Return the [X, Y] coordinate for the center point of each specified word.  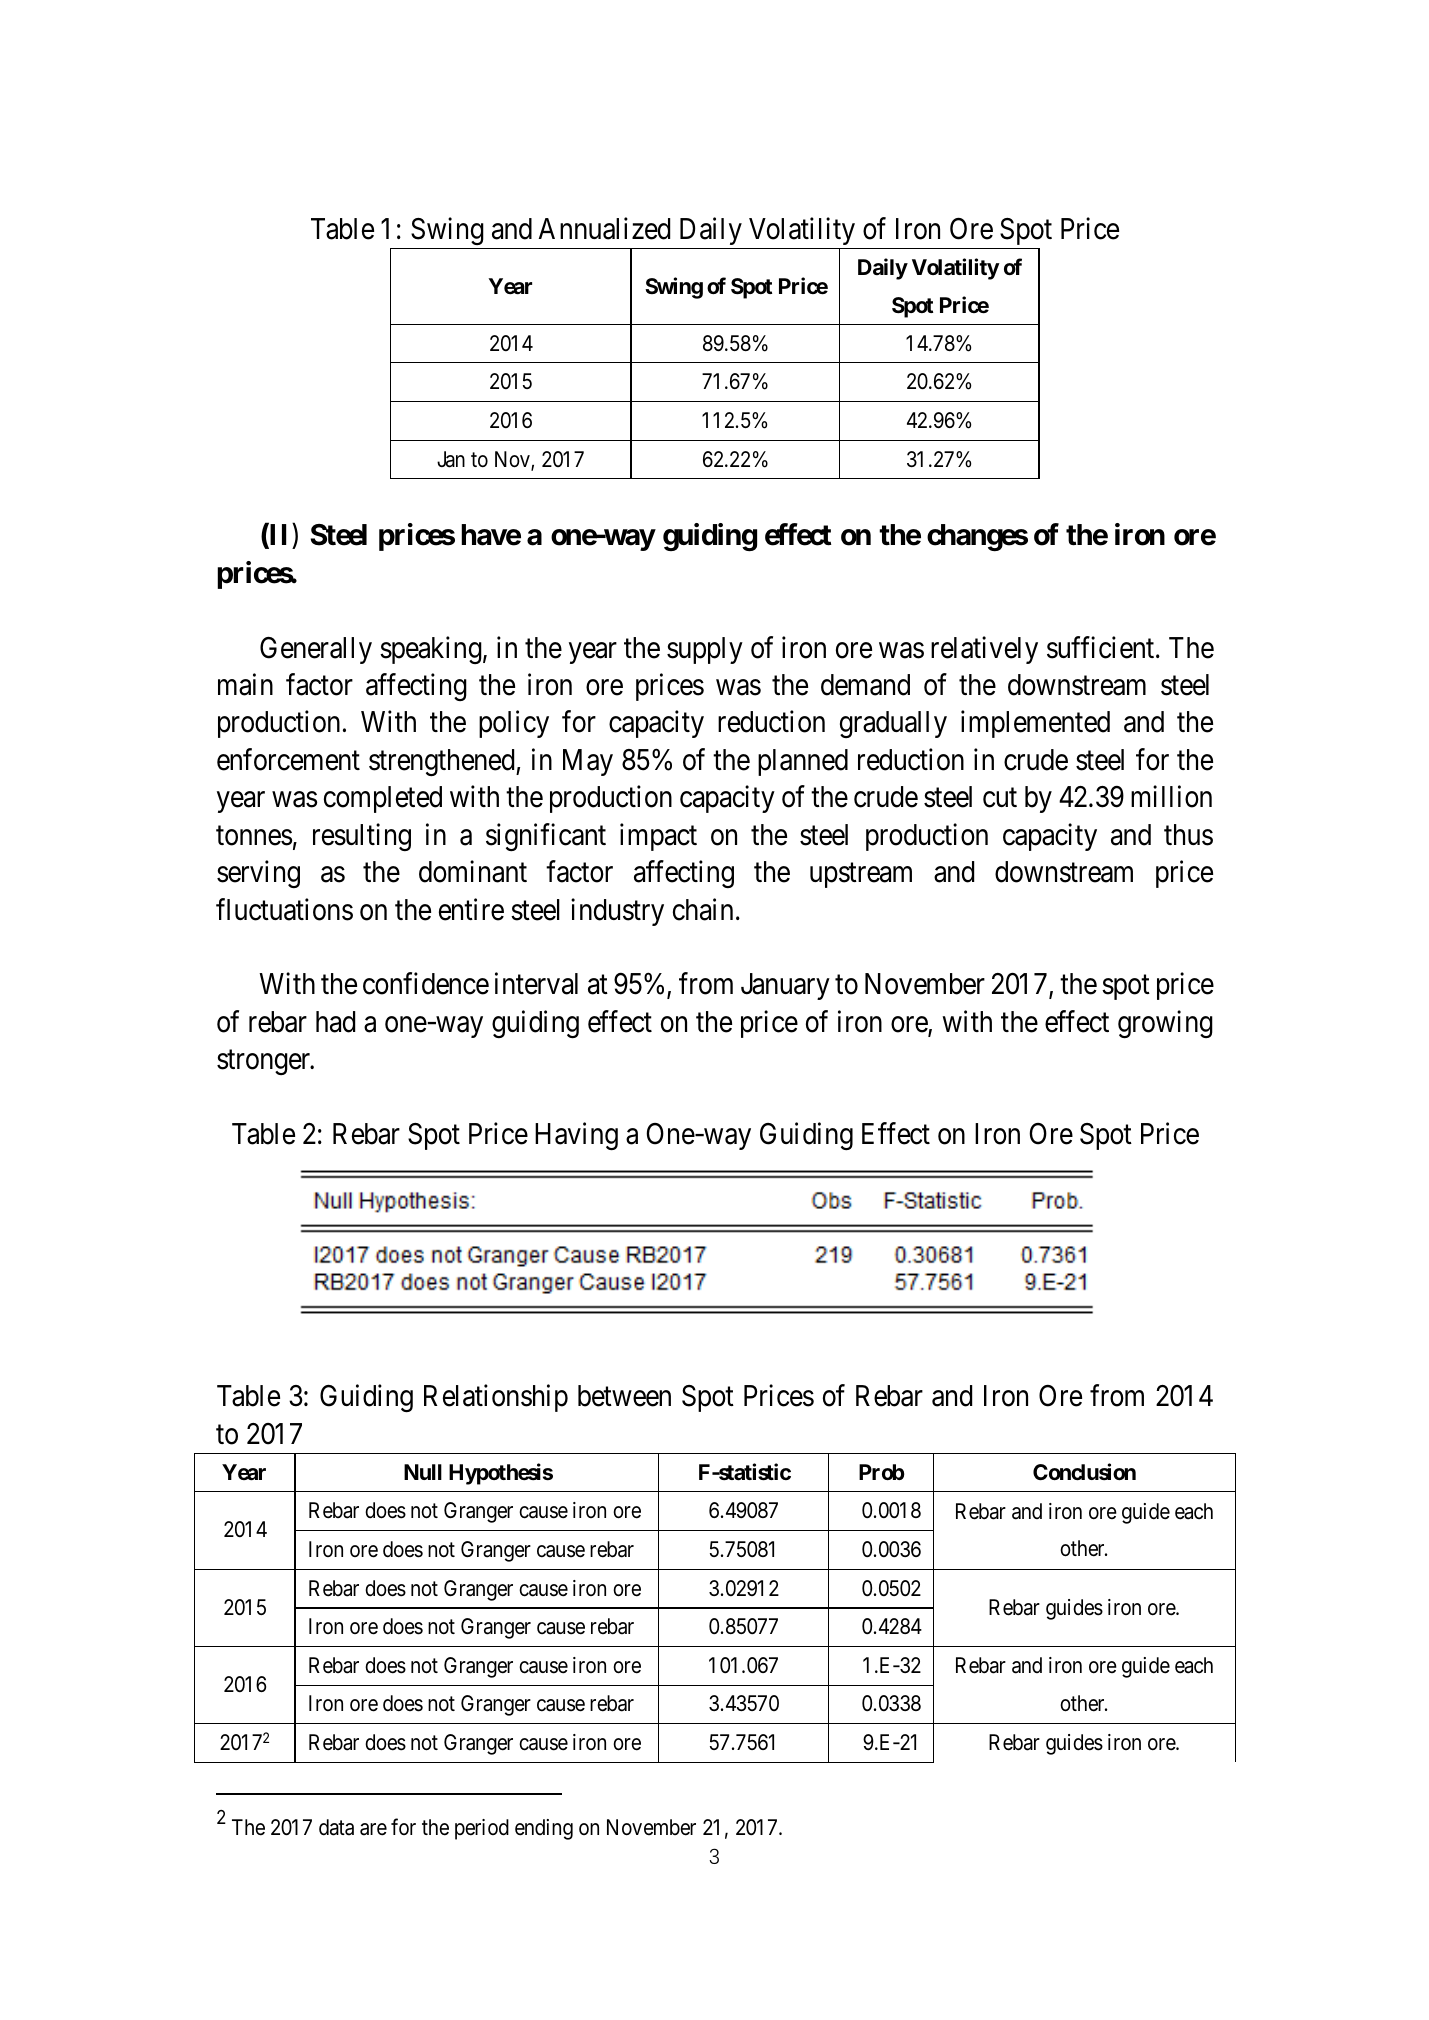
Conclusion [1084, 1472]
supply [705, 650]
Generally [316, 650]
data [336, 1827]
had [335, 1022]
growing [1165, 1024]
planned [803, 762]
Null [423, 1472]
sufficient [1102, 647]
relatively [984, 650]
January [785, 986]
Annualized [604, 228]
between [624, 1396]
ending [544, 1829]
